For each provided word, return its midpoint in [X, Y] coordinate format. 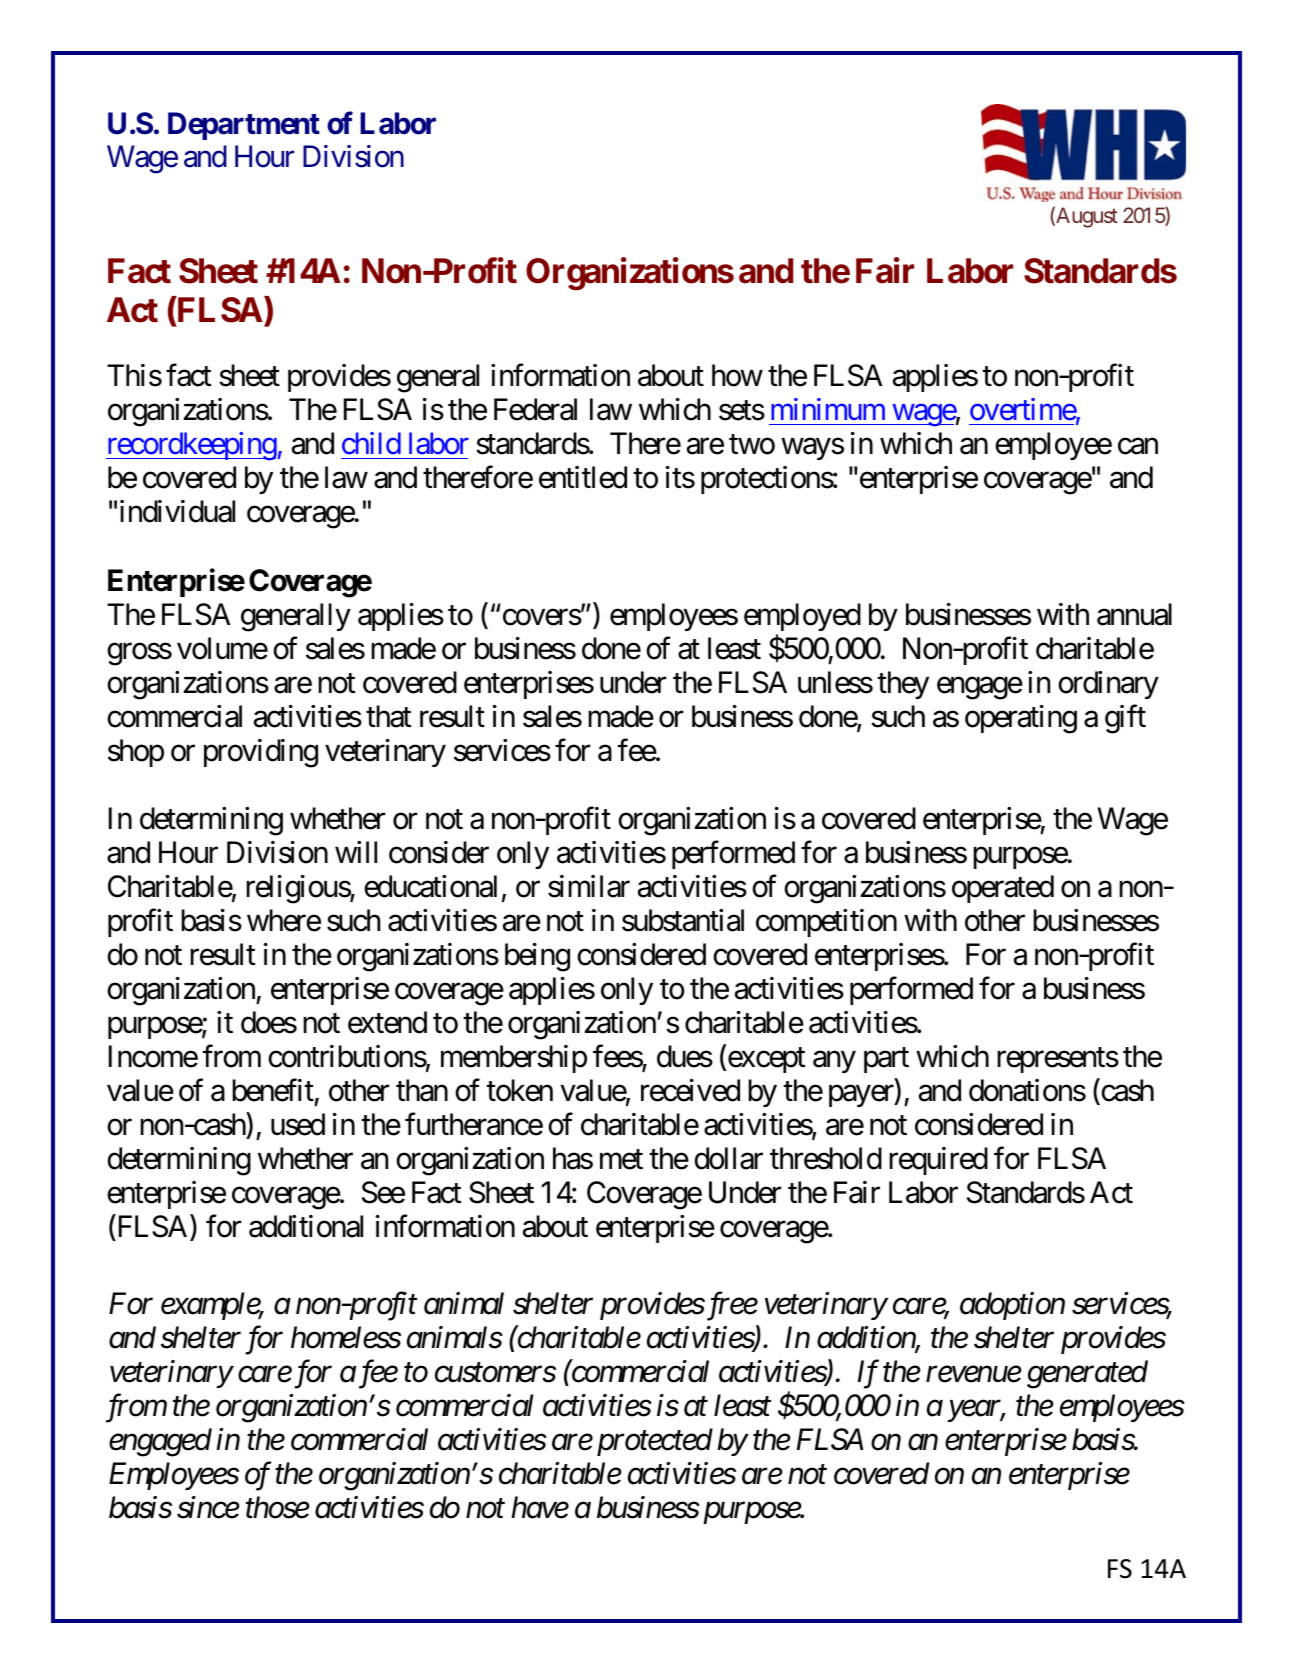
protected [655, 1442]
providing [261, 753]
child [371, 443]
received [690, 1090]
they [903, 685]
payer [862, 1096]
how [737, 375]
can [1138, 447]
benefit [273, 1090]
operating [1021, 719]
